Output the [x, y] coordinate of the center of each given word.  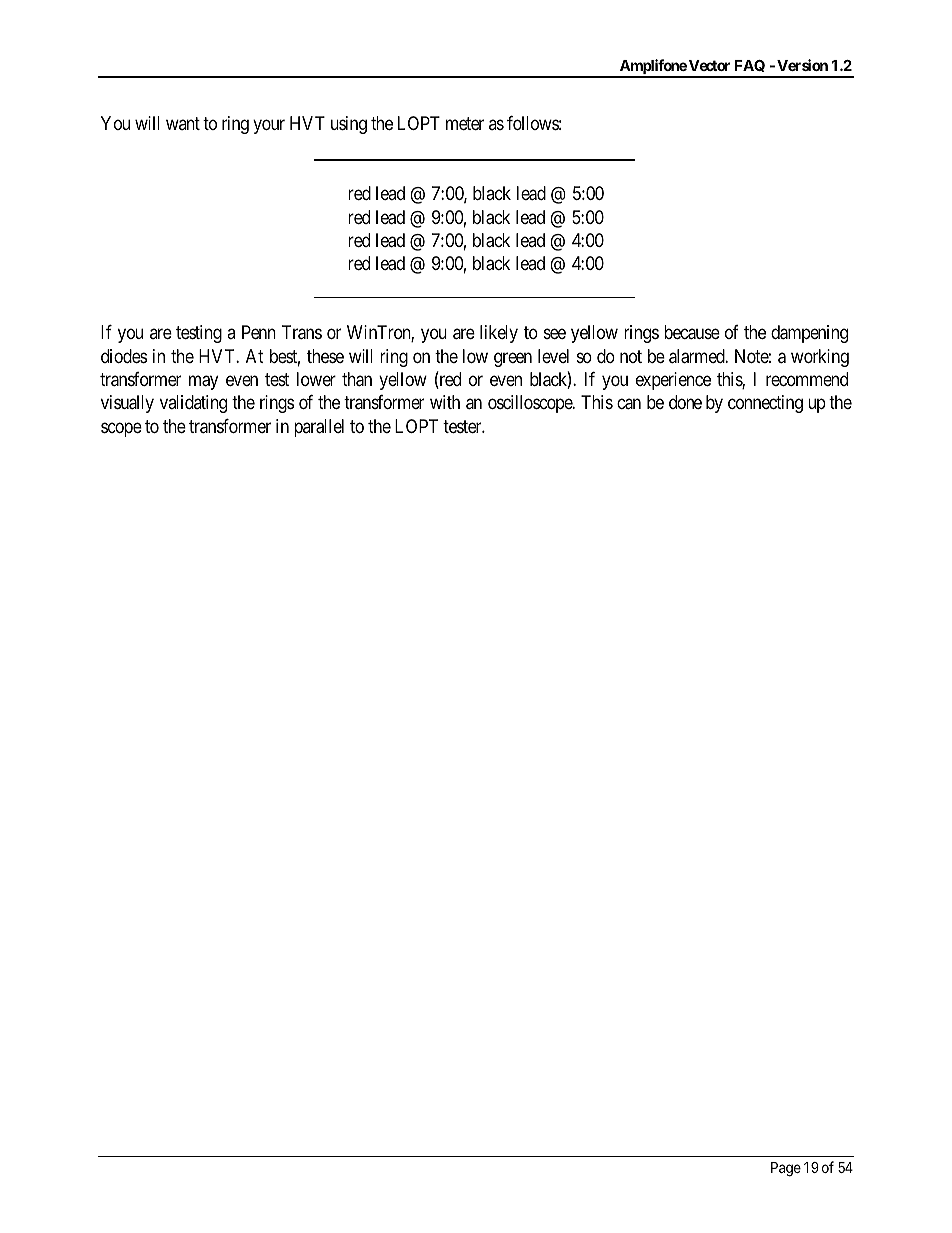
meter [465, 123]
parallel [319, 428]
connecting [765, 404]
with [445, 402]
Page [786, 1169]
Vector [709, 65]
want [183, 123]
